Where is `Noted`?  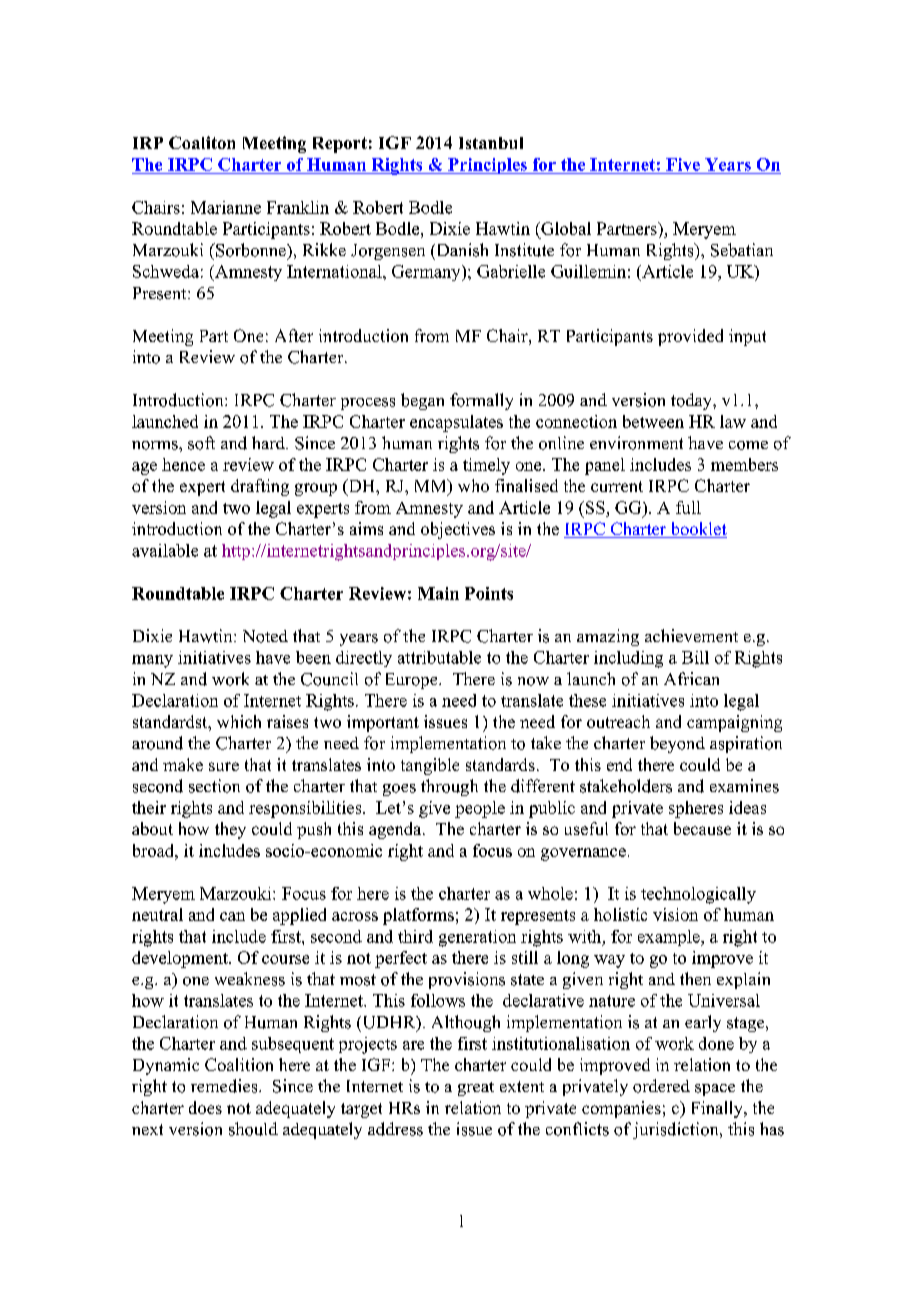
Noted is located at coordinates (265, 636).
